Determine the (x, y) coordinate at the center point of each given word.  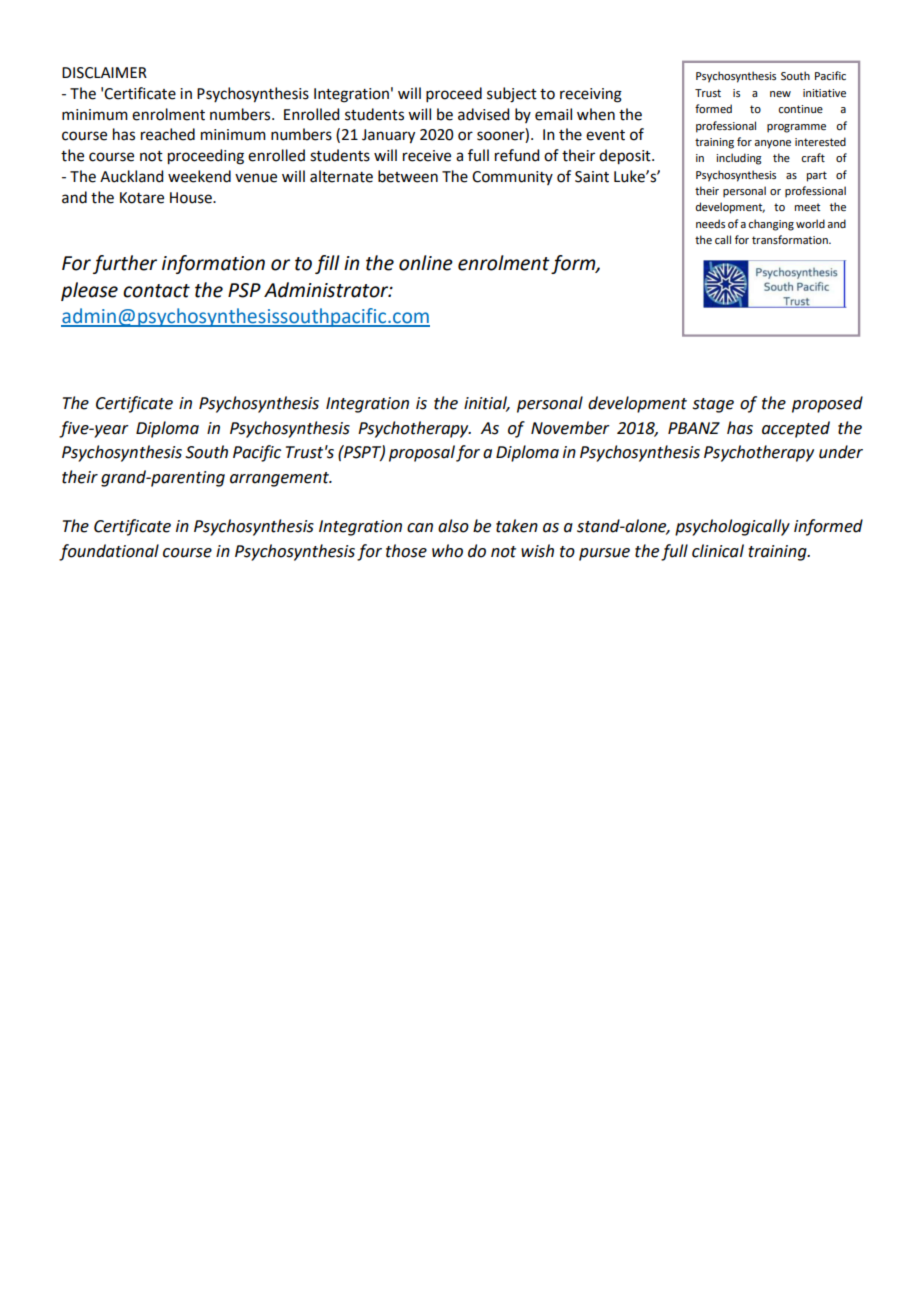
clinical (718, 551)
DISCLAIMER (104, 73)
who (447, 551)
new (780, 94)
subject (512, 95)
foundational (109, 552)
